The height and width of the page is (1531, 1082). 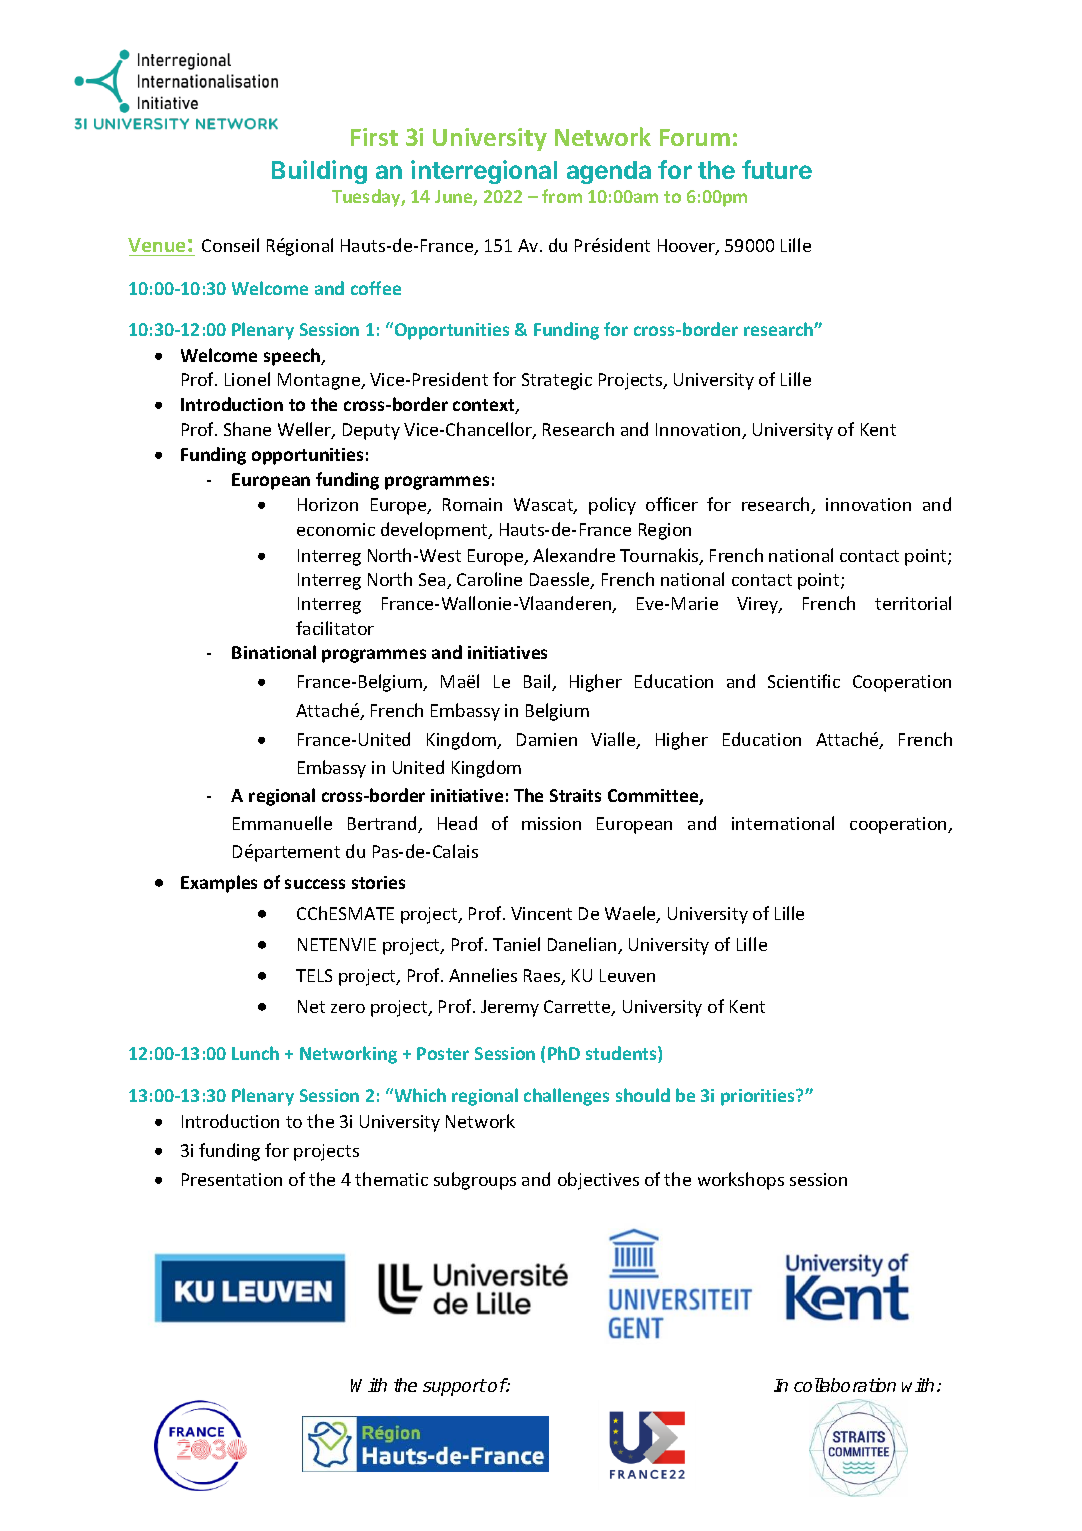 I want to click on Montagne, so click(x=320, y=381).
